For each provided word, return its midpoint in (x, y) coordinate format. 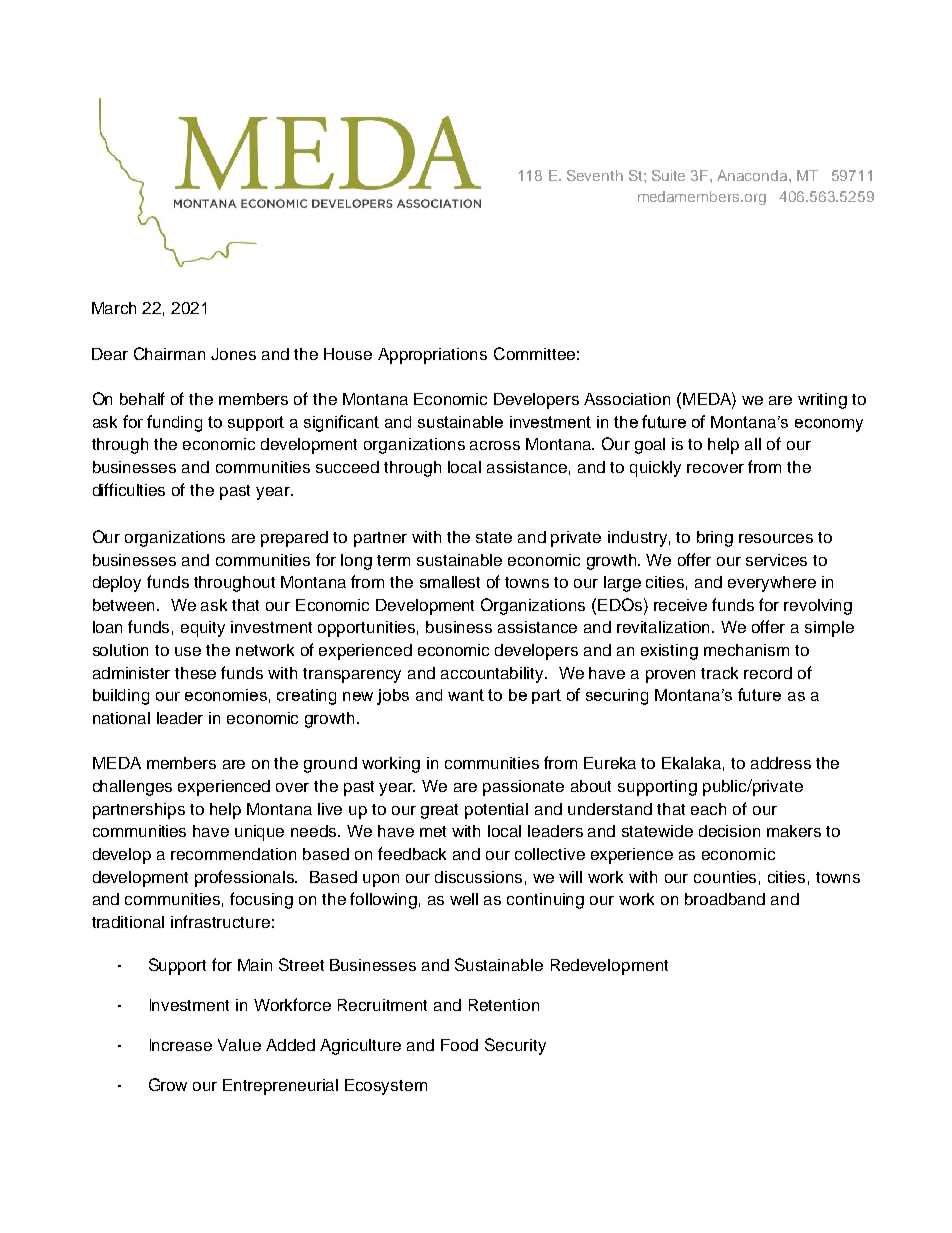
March (114, 308)
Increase (181, 1045)
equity (203, 629)
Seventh (595, 175)
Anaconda (753, 175)
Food (459, 1045)
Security (515, 1046)
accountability (494, 675)
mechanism (746, 650)
